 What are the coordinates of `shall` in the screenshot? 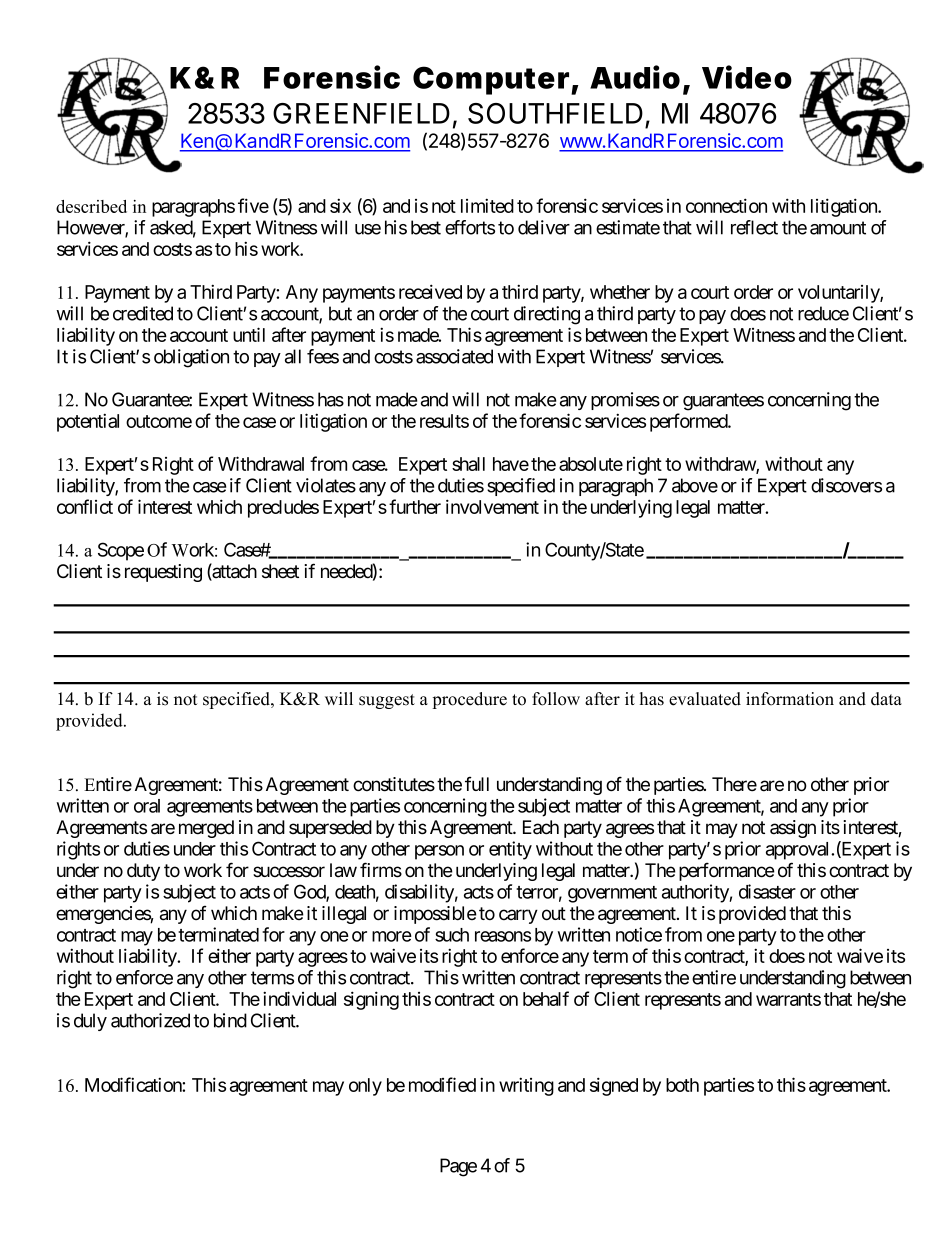 It's located at (468, 464).
